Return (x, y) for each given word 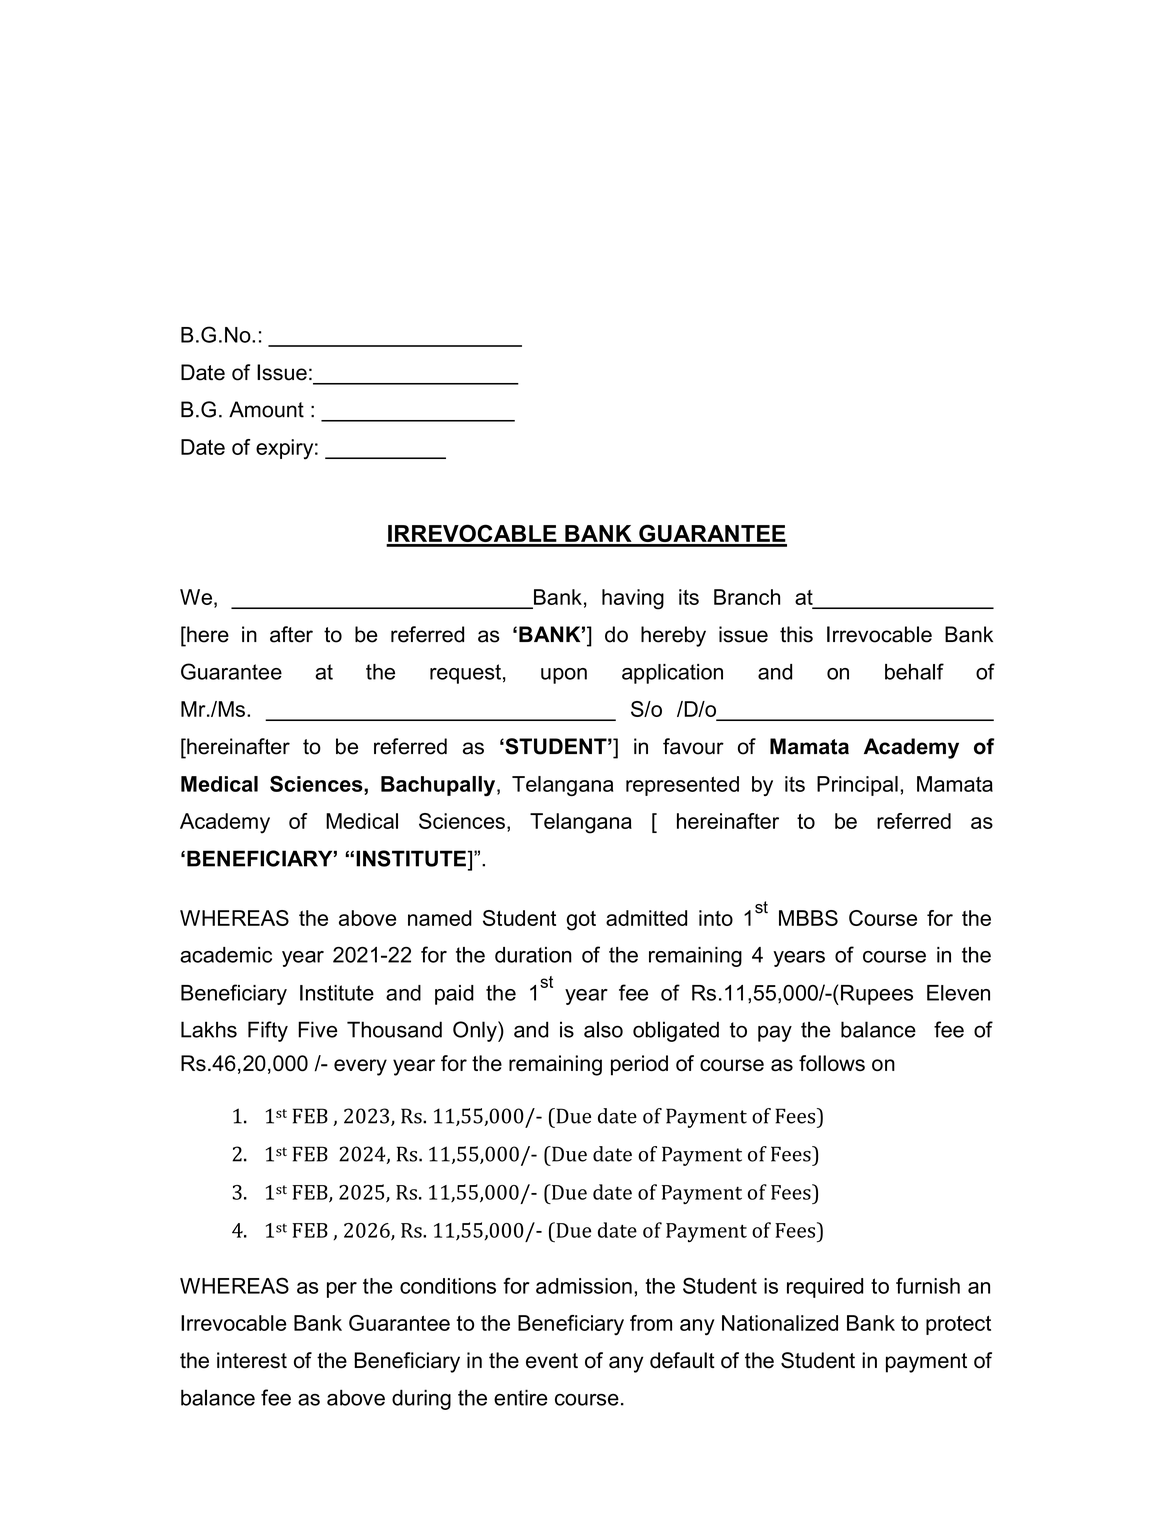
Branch (747, 597)
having (633, 599)
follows (832, 1063)
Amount (266, 409)
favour (693, 746)
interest (252, 1360)
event (552, 1361)
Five (317, 1029)
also (603, 1029)
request (465, 674)
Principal (857, 786)
